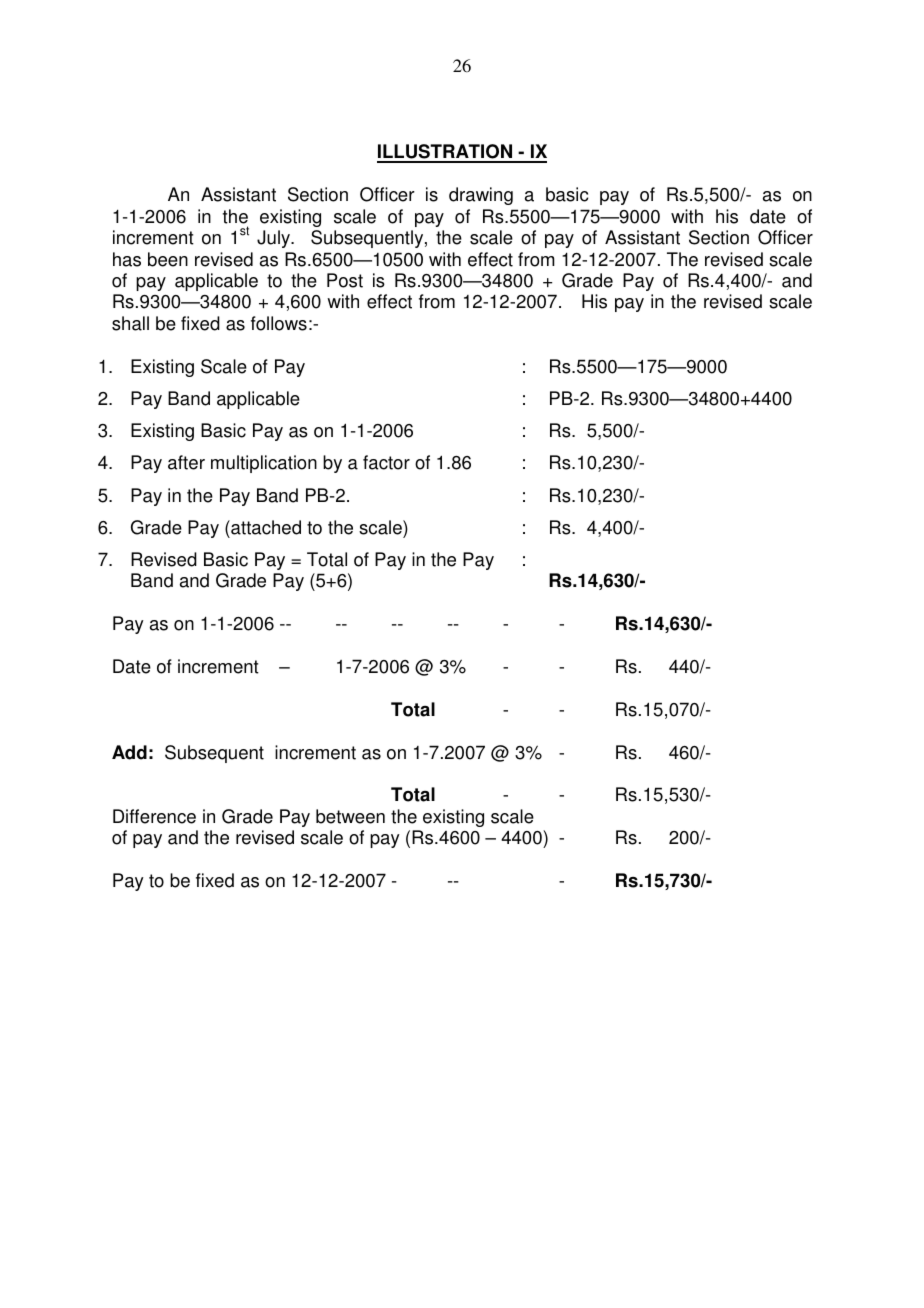 This screenshot has height=1308, width=924. Describe the element at coordinates (446, 153) in the screenshot. I see `ILLUSTRATION` at that location.
